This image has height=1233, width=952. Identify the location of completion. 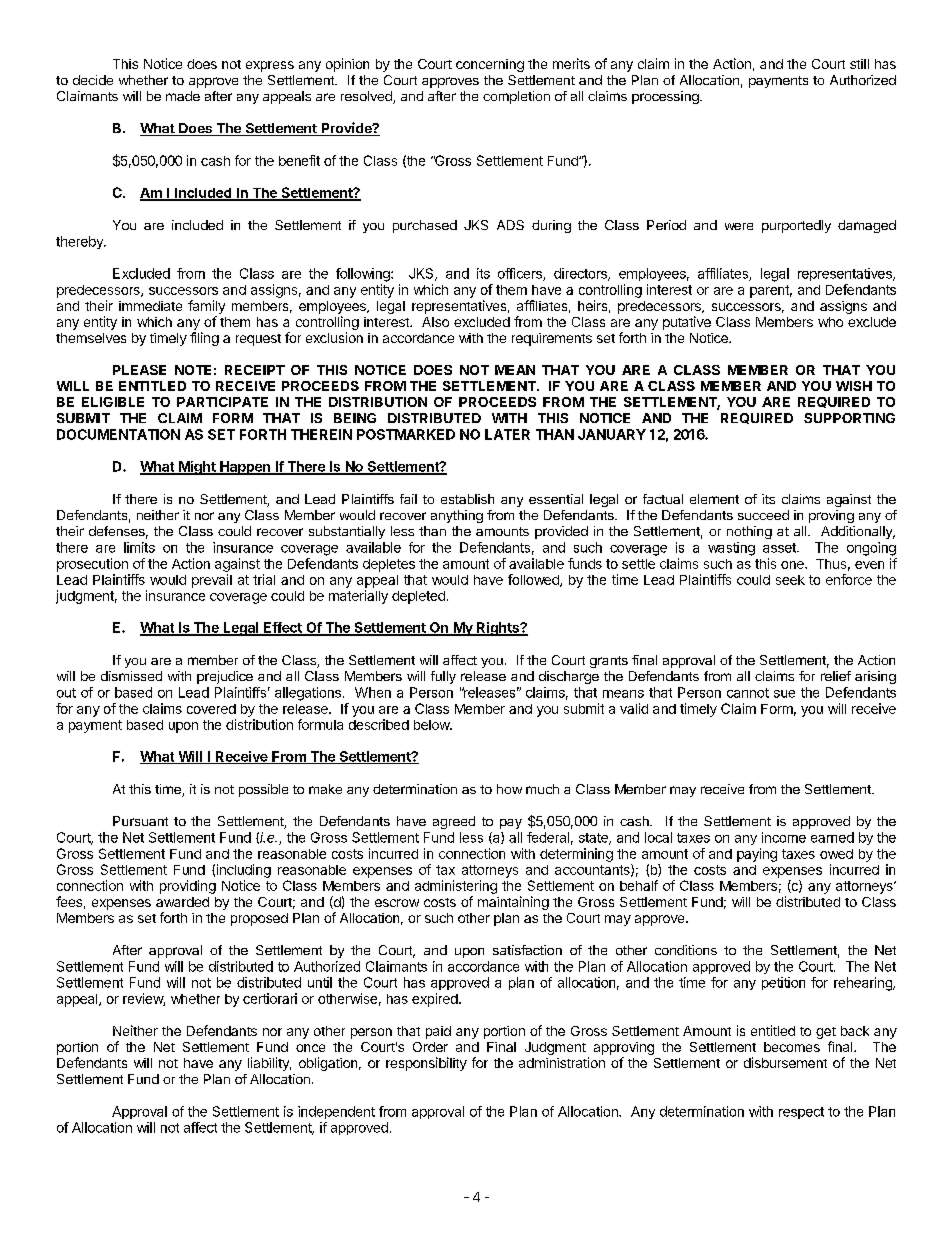
(516, 97).
